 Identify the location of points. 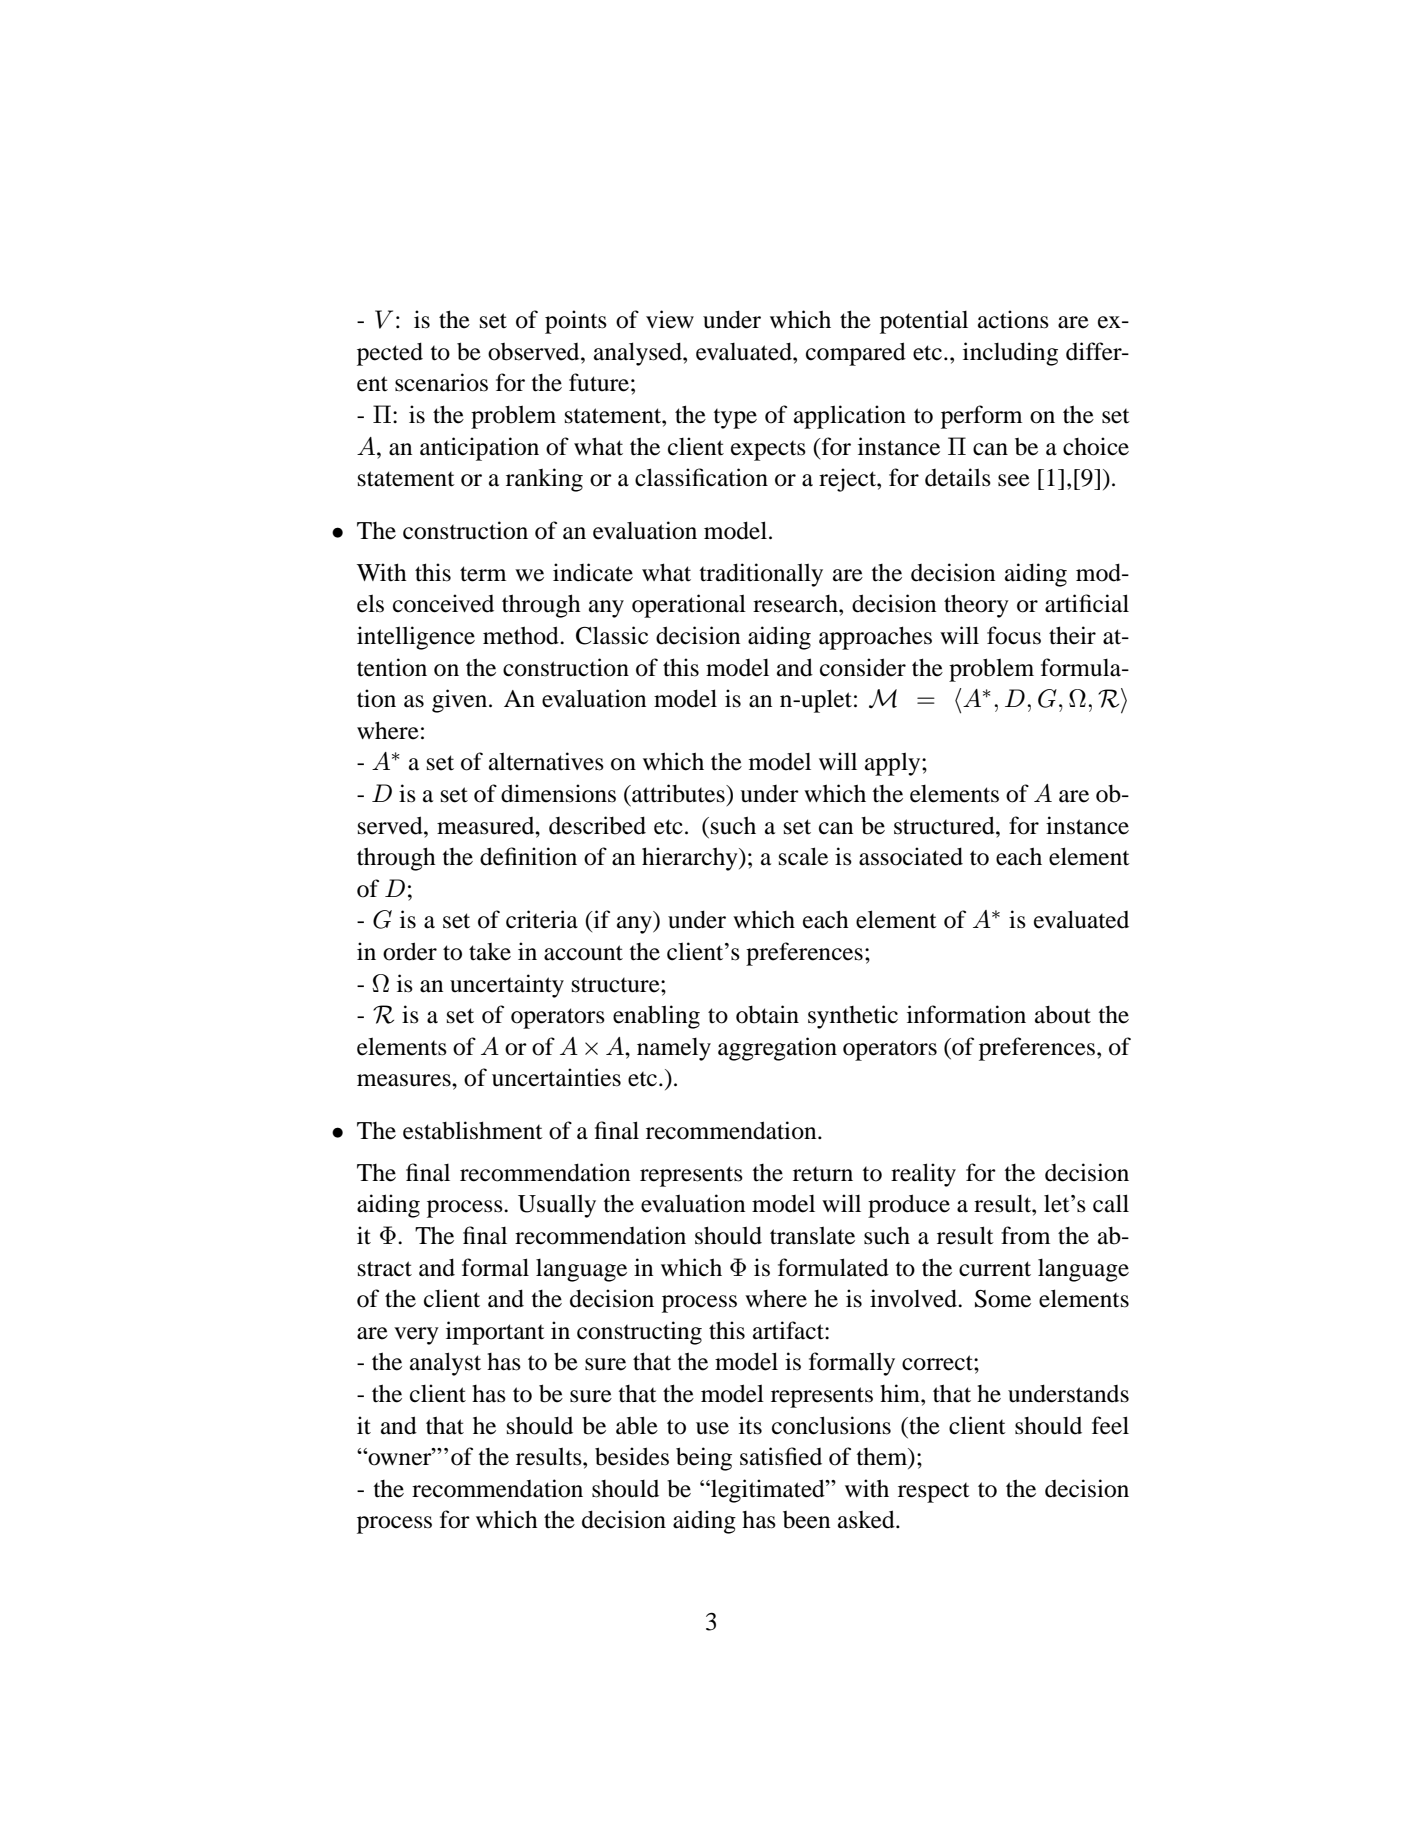
(576, 322).
